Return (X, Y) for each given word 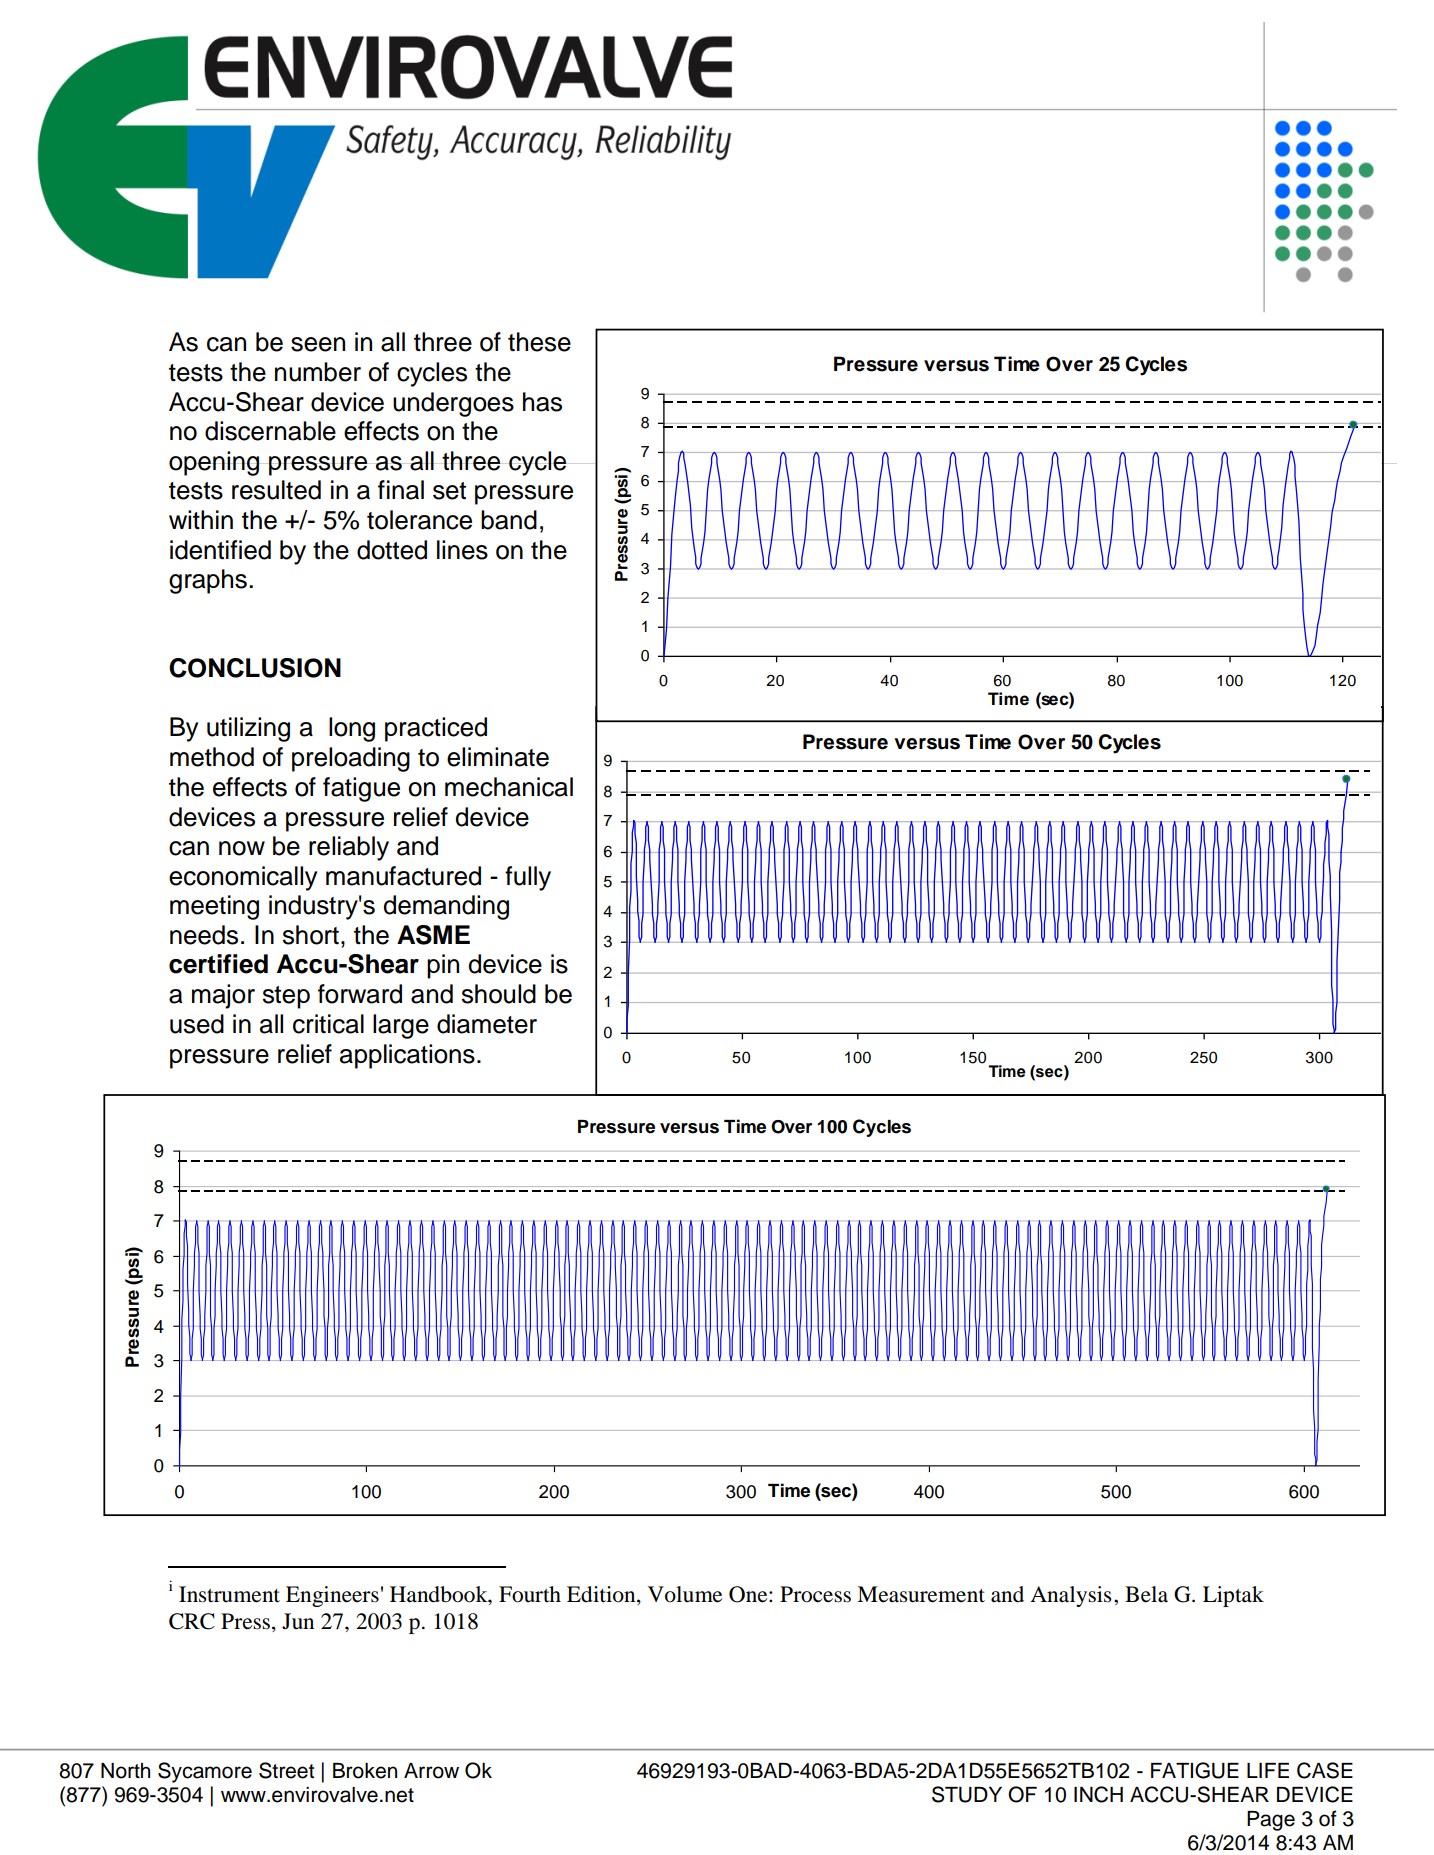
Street (286, 1770)
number (318, 372)
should (499, 994)
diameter (487, 1024)
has (542, 402)
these (539, 342)
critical (328, 1024)
